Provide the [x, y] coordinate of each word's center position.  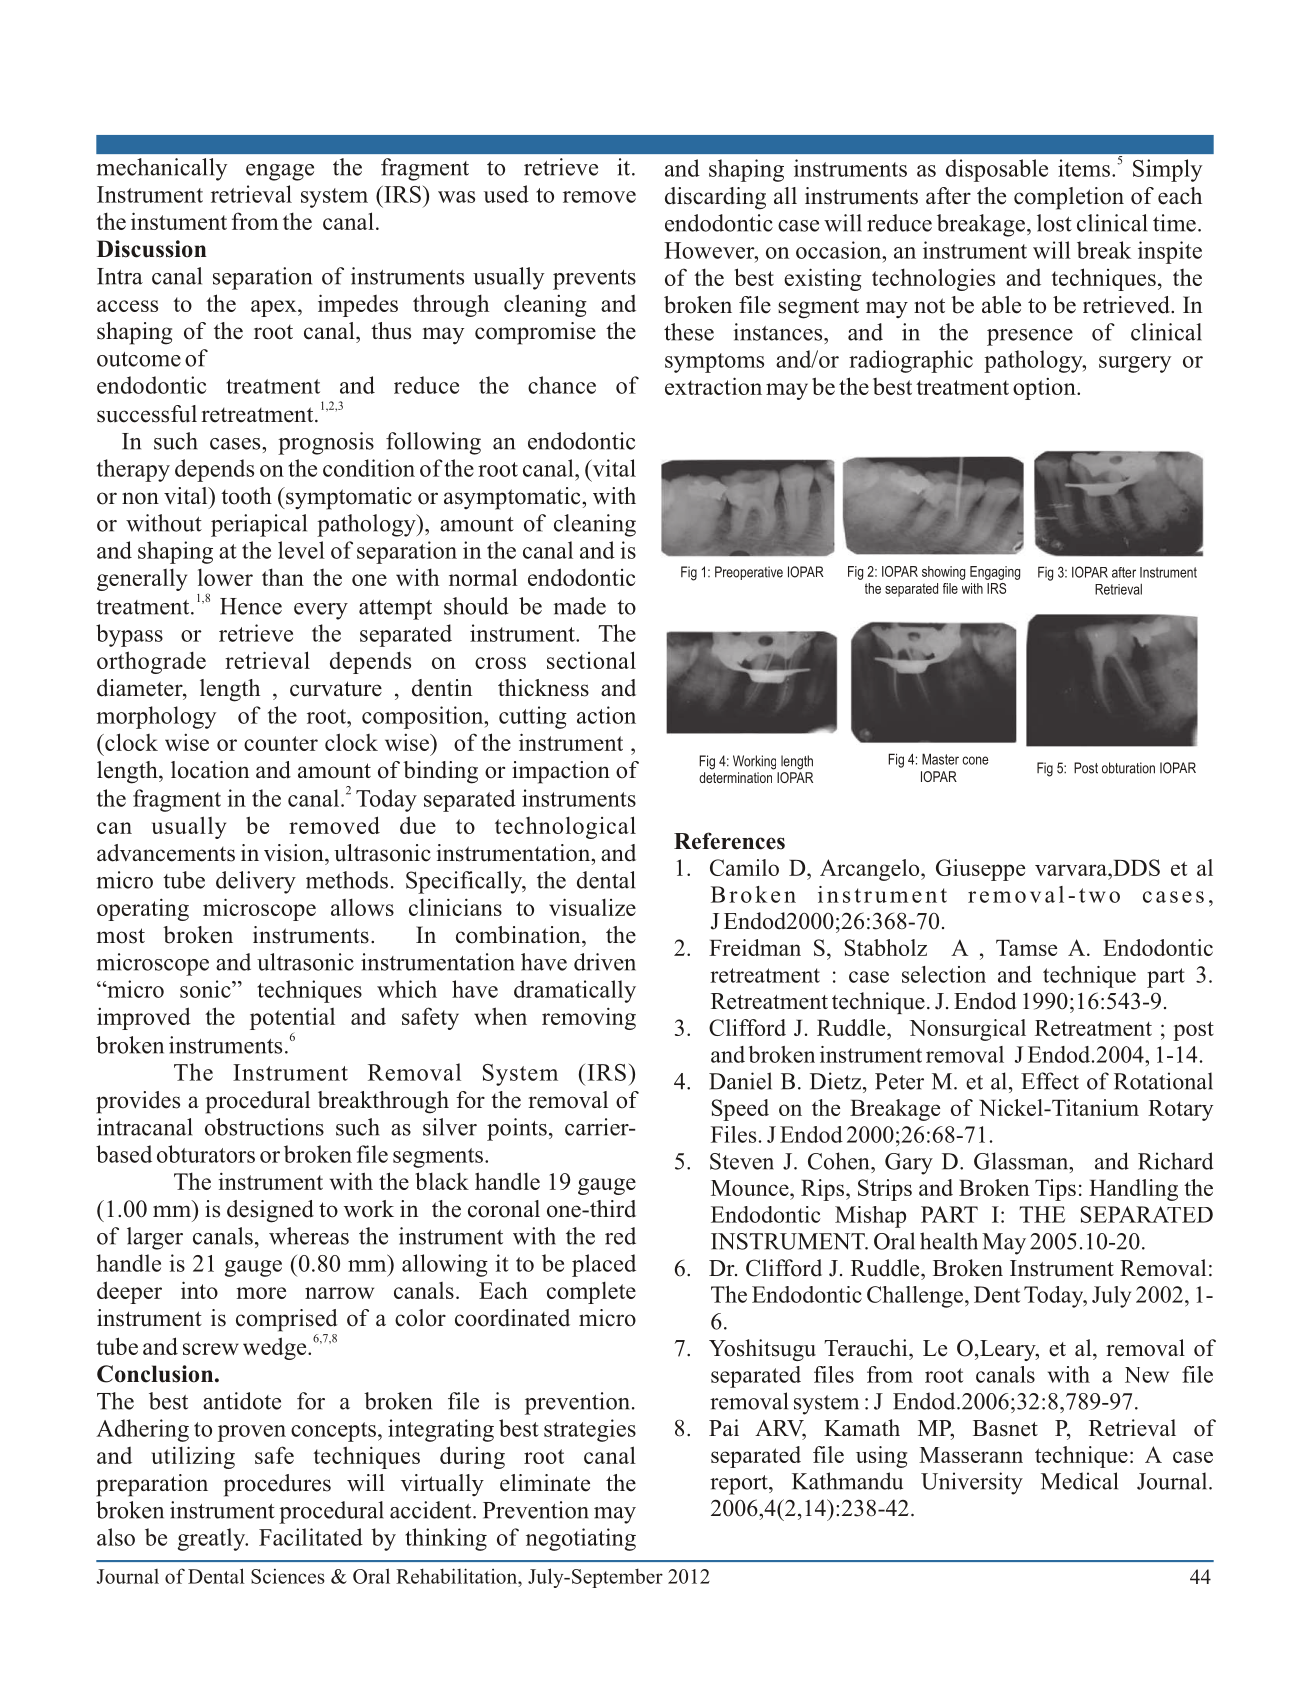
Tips [1055, 1190]
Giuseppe [980, 870]
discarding [715, 198]
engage [280, 172]
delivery [256, 882]
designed [270, 1211]
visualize [592, 907]
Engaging [995, 573]
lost [1054, 223]
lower [225, 577]
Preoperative [749, 573]
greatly [213, 1539]
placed [604, 1265]
